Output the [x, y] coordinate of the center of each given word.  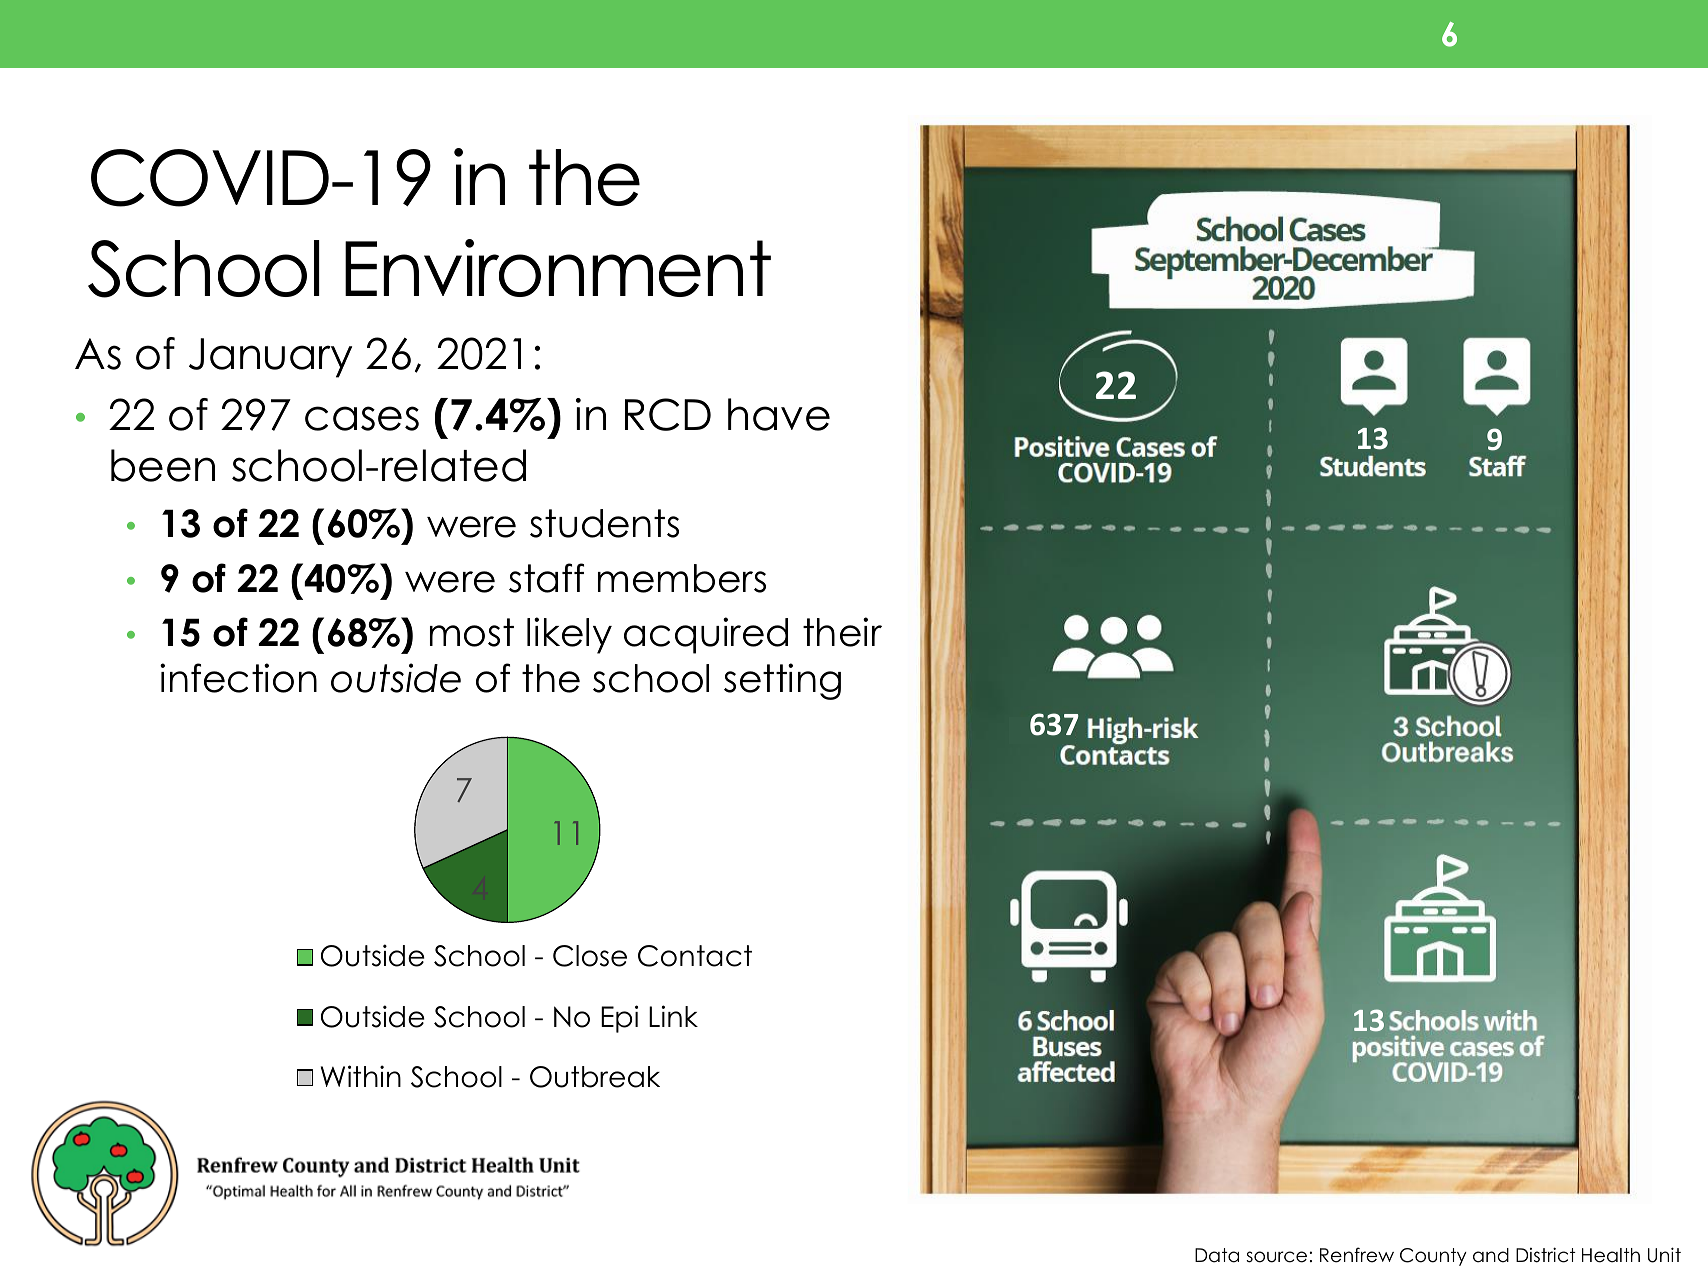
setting [782, 681]
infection [238, 678]
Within [361, 1076]
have [779, 414]
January [270, 358]
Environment [558, 268]
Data [1217, 1255]
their [842, 632]
